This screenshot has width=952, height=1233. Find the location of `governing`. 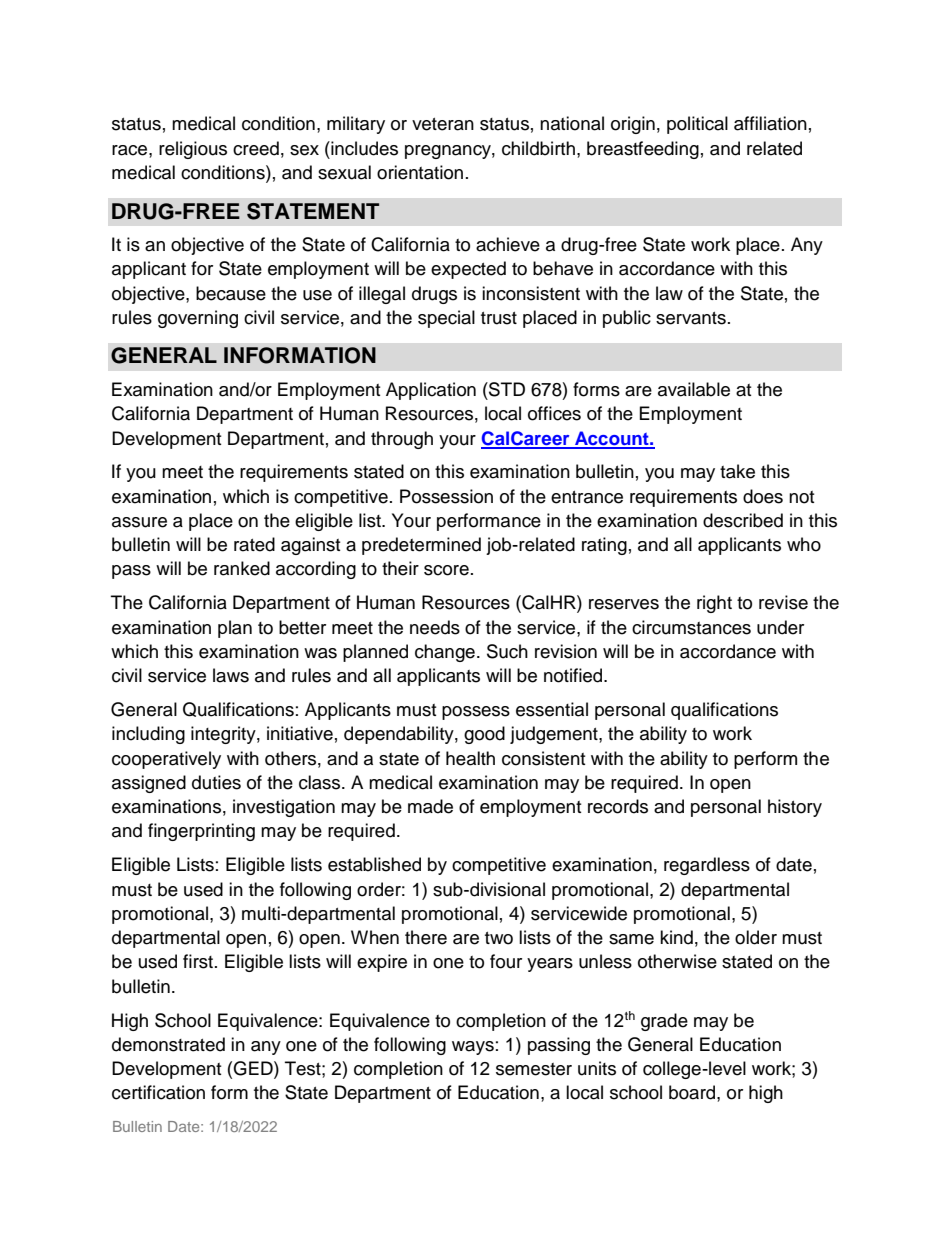

governing is located at coordinates (198, 319).
